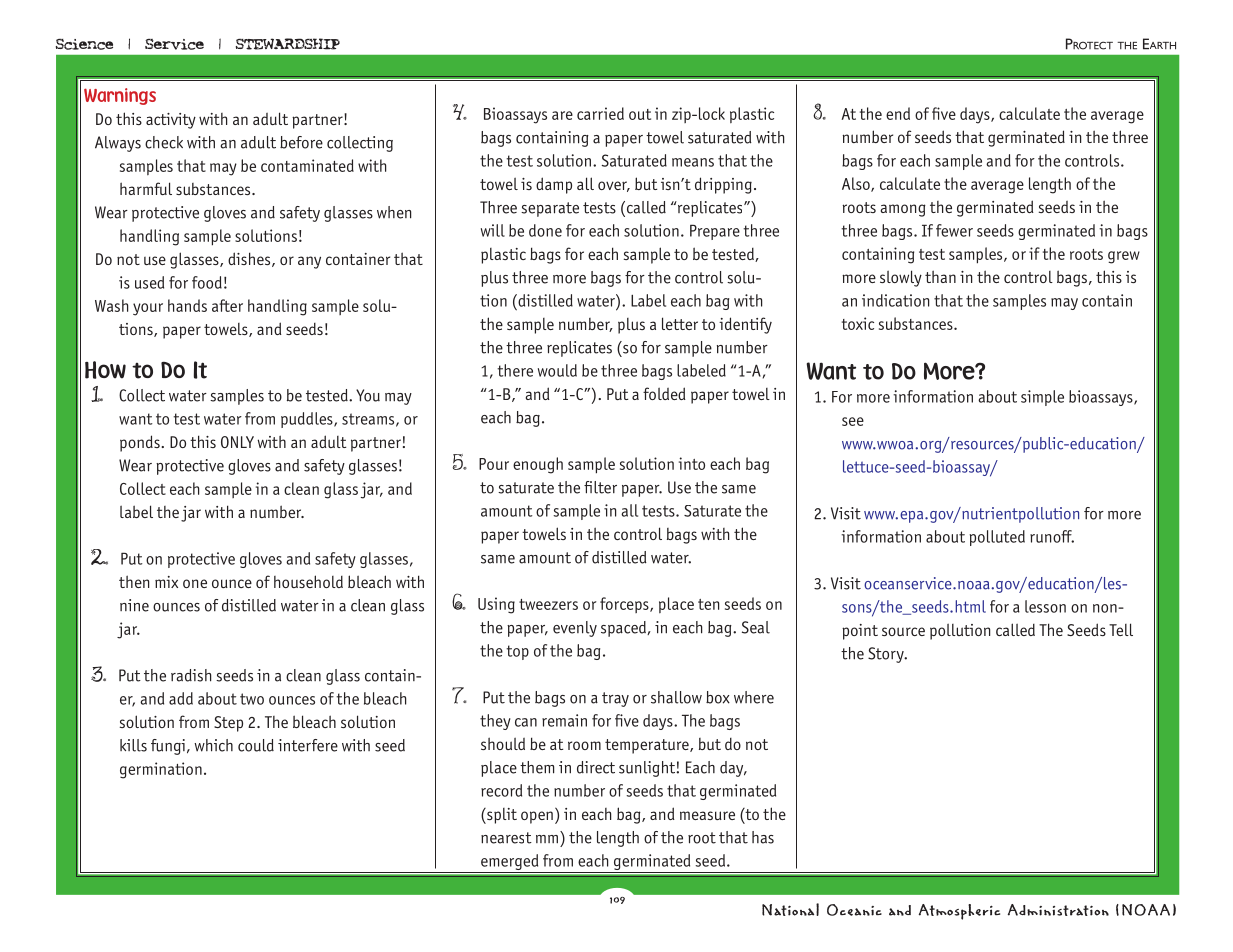 Image resolution: width=1233 pixels, height=952 pixels. What do you see at coordinates (600, 487) in the image?
I see `filter` at bounding box center [600, 487].
